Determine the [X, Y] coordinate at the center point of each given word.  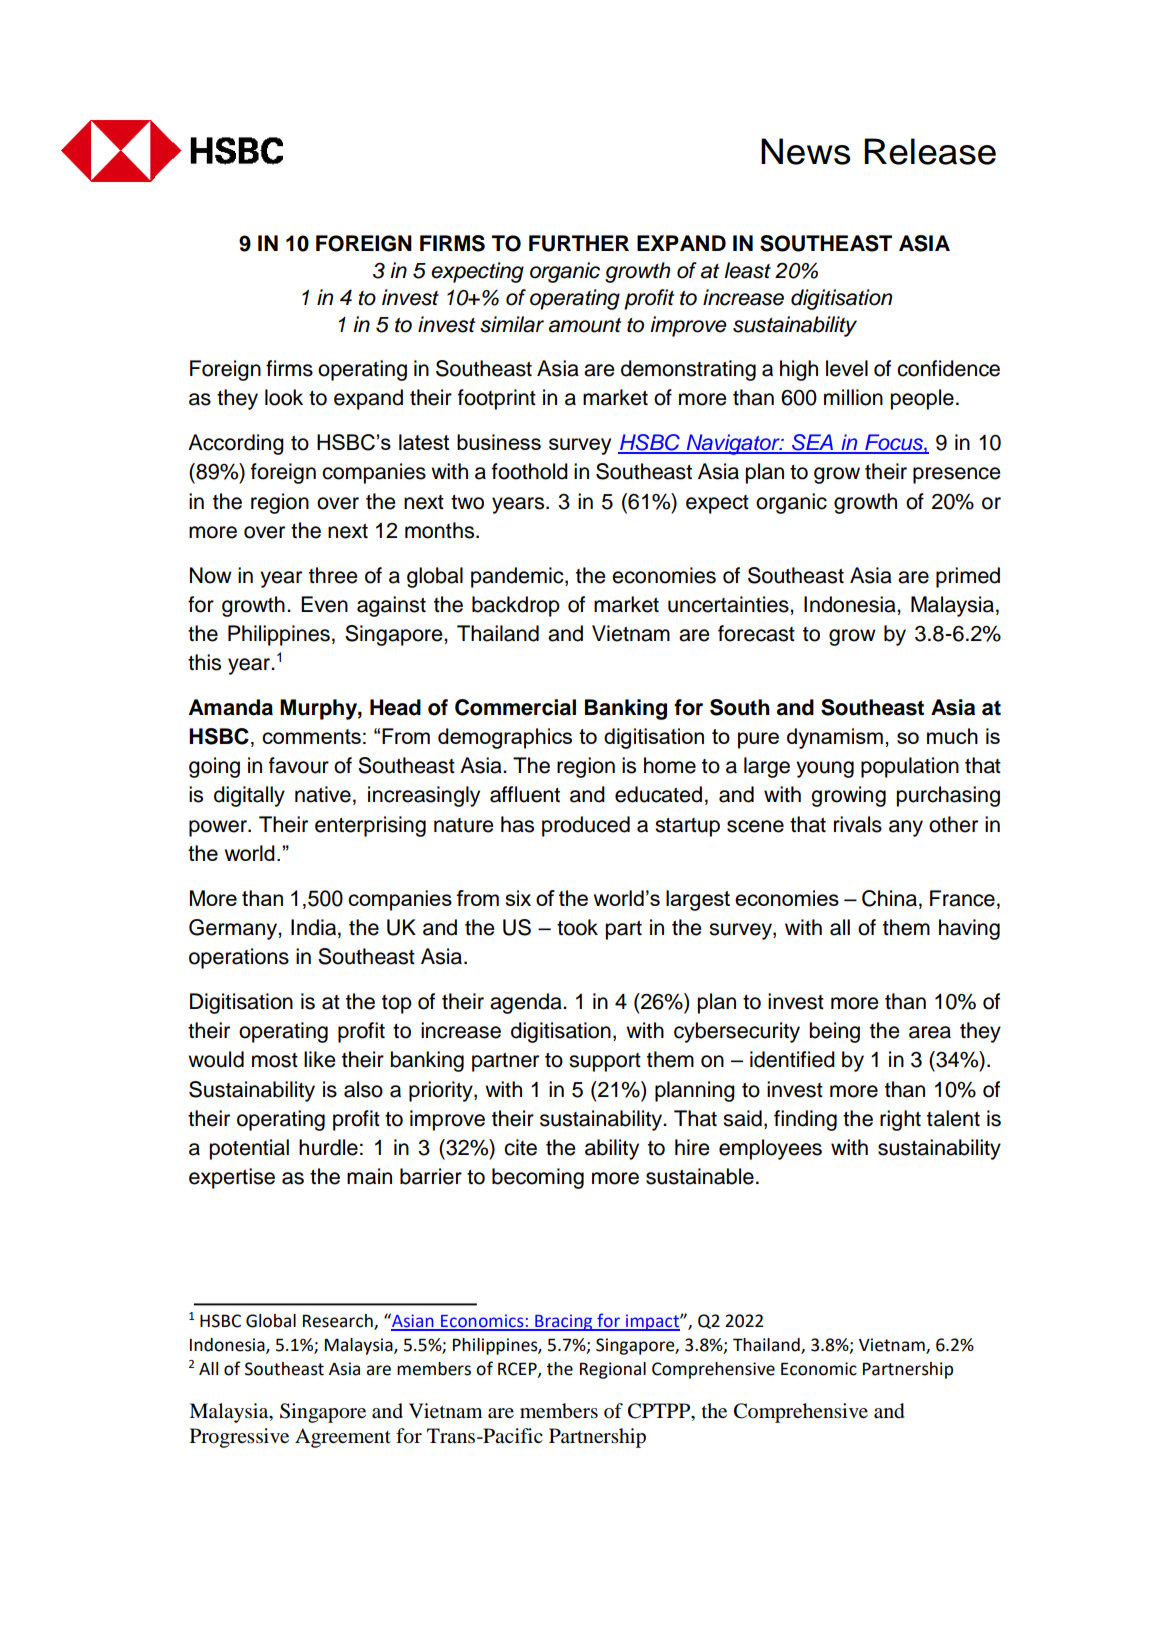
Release [930, 151]
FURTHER [579, 243]
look [284, 397]
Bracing [564, 1322]
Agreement [343, 1438]
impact [652, 1322]
